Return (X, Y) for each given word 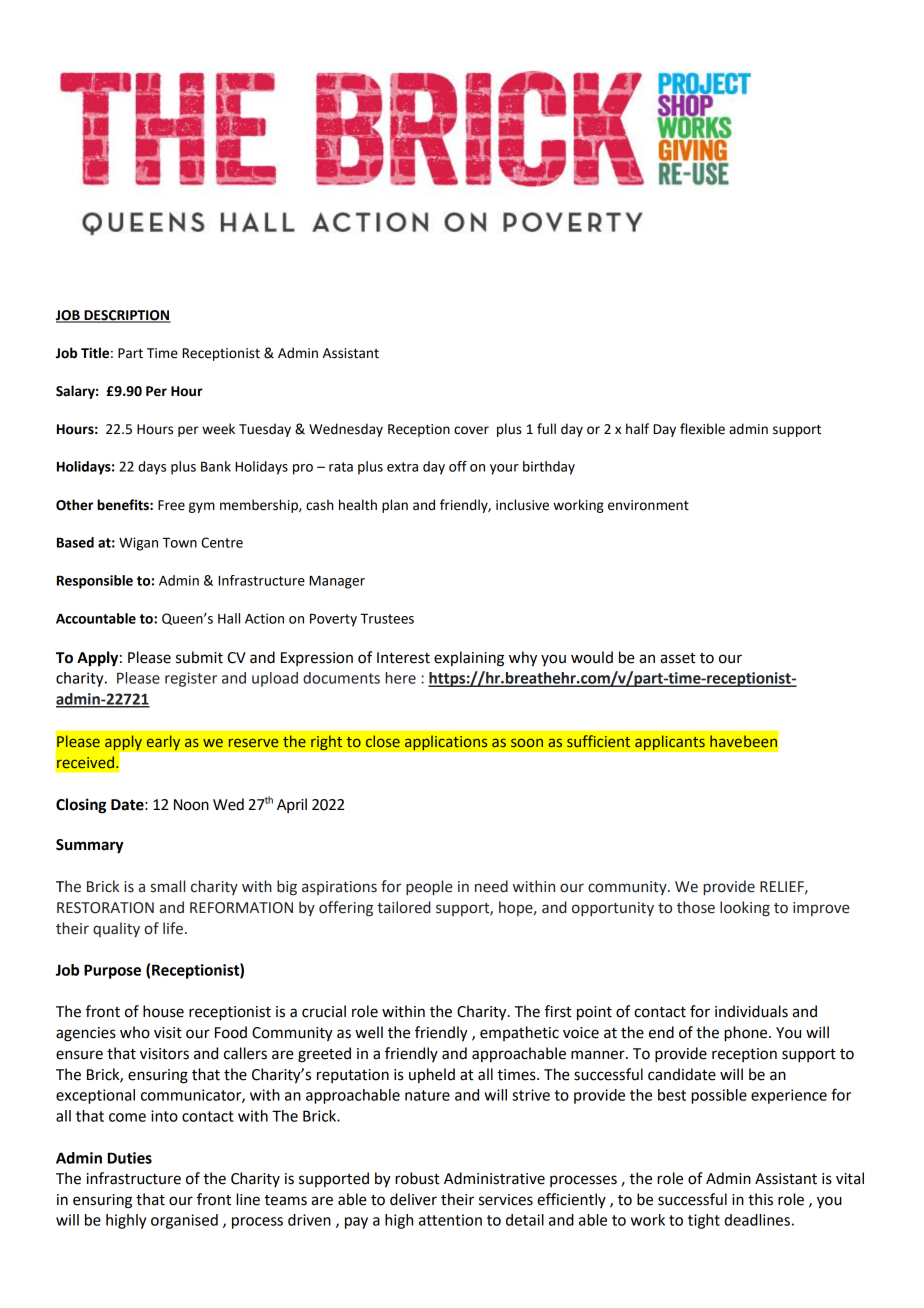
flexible (702, 429)
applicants (670, 743)
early (163, 743)
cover (471, 430)
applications (446, 743)
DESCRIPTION (126, 316)
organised (184, 1221)
